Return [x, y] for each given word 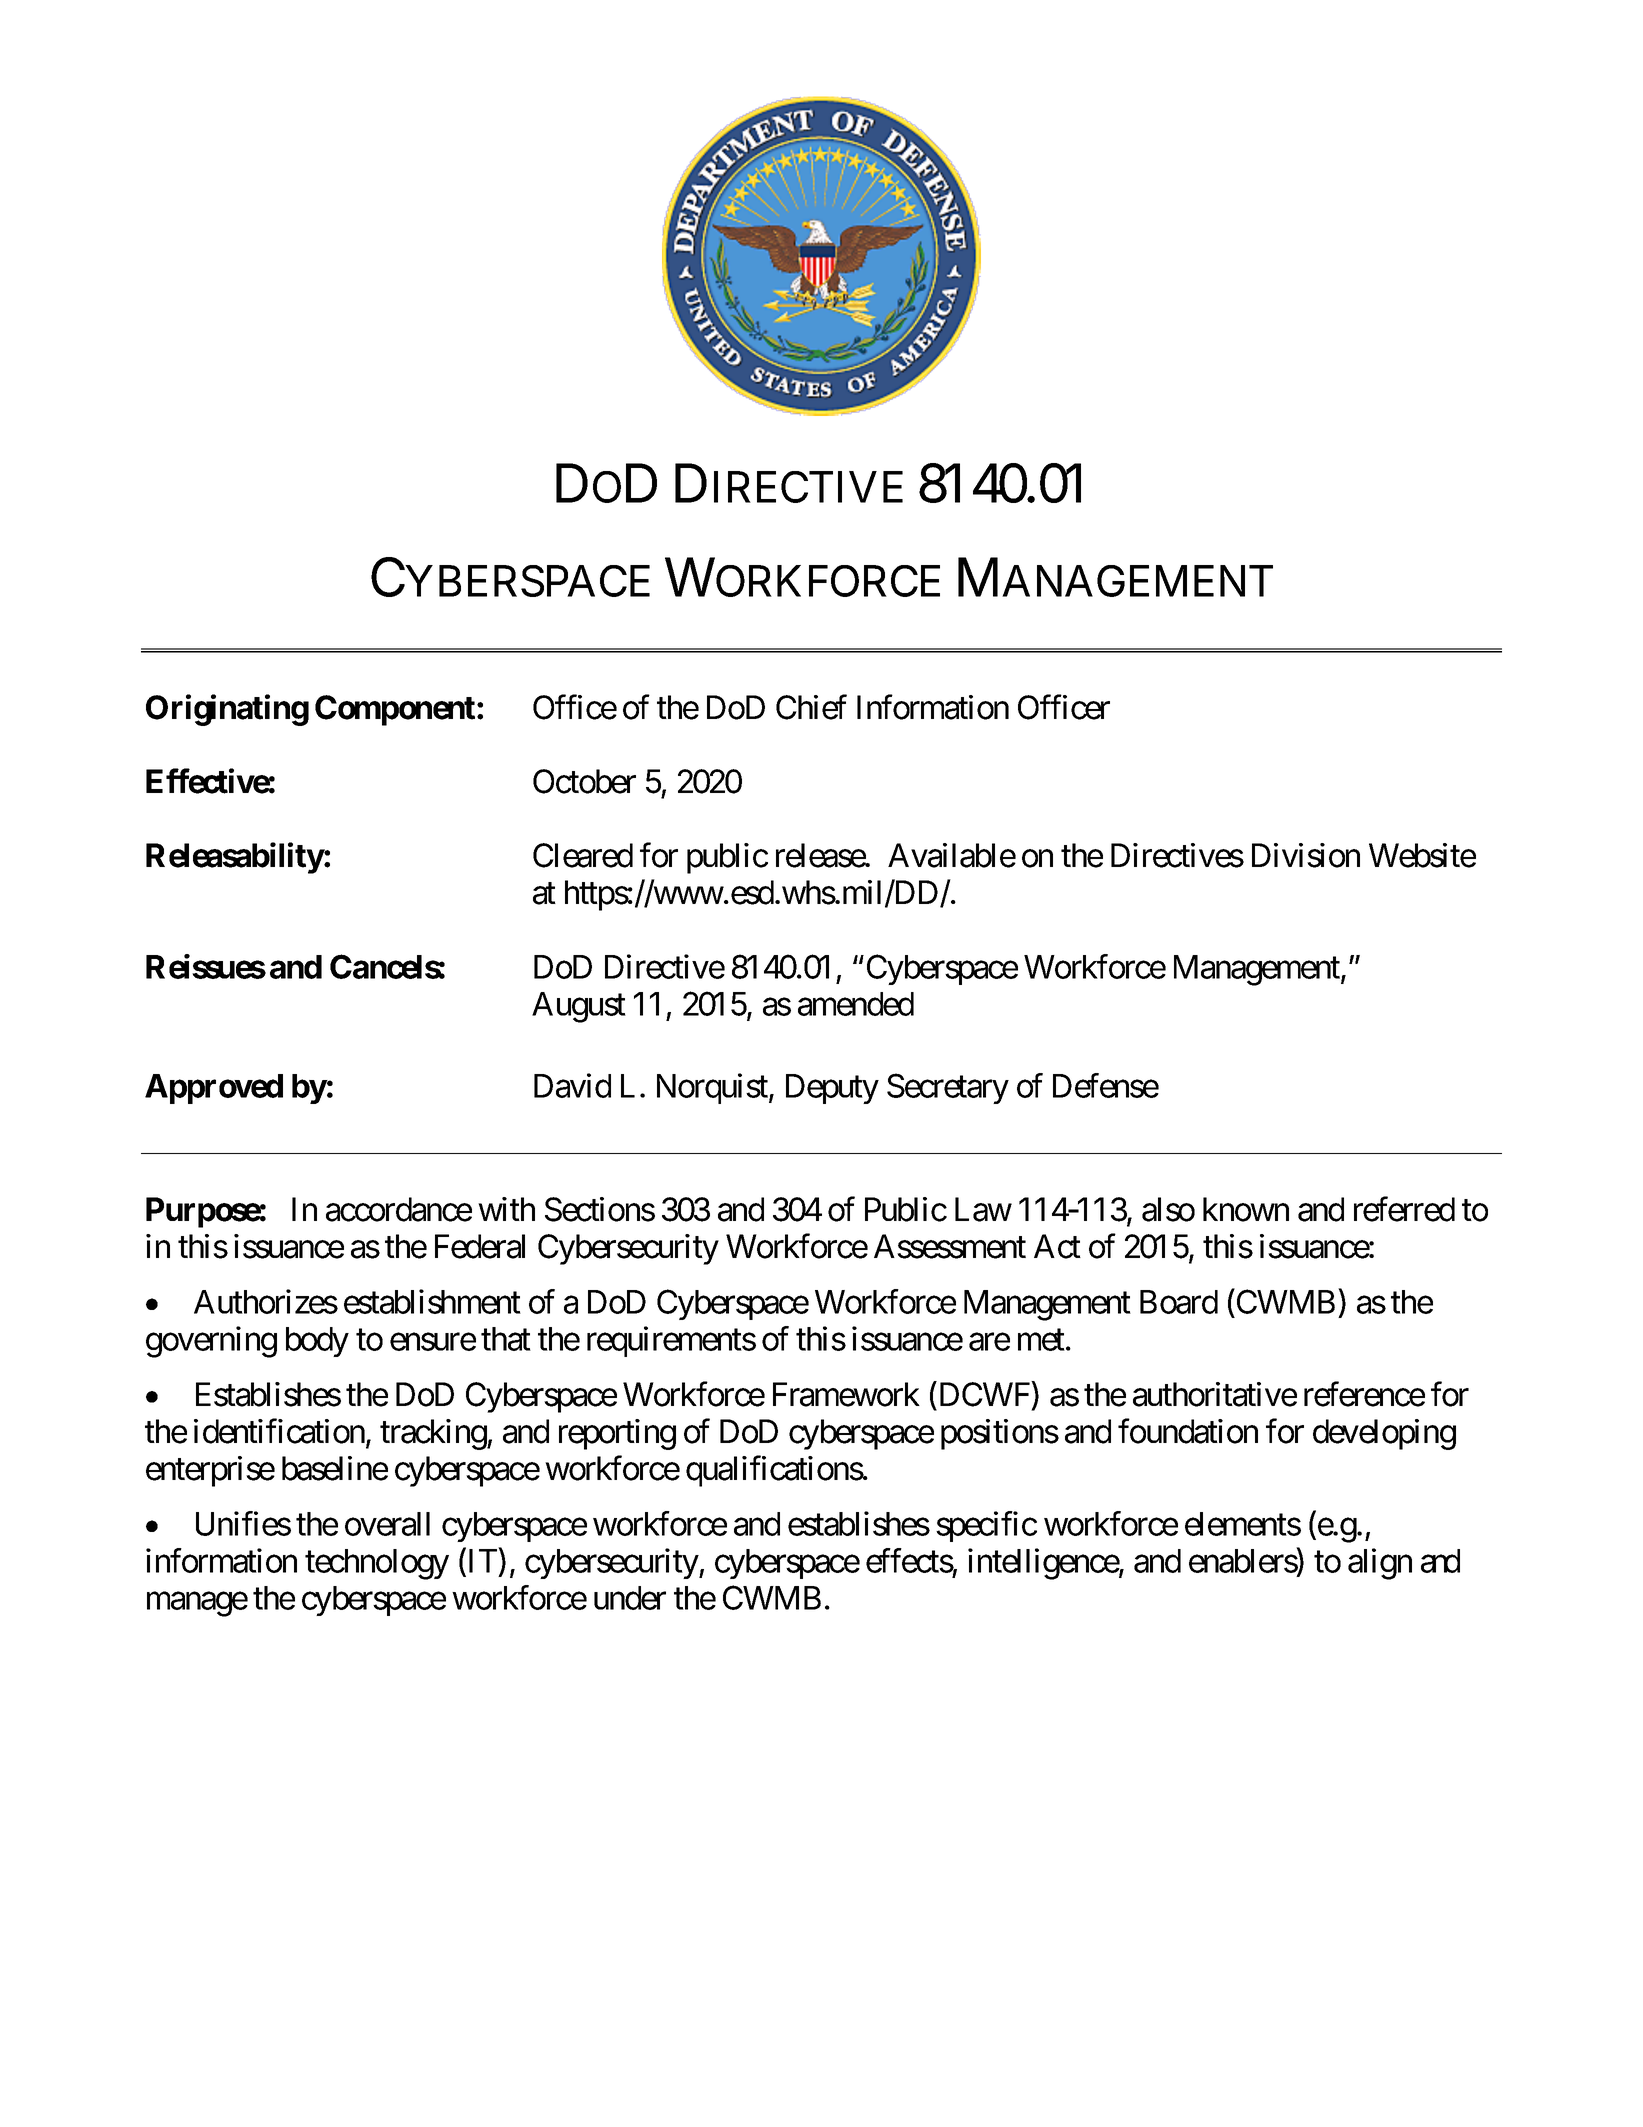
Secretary [948, 1089]
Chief [811, 707]
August [579, 1007]
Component [396, 710]
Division [1306, 855]
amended [856, 1004]
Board [1179, 1302]
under [630, 1598]
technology [377, 1564]
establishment [432, 1301]
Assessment [950, 1246]
